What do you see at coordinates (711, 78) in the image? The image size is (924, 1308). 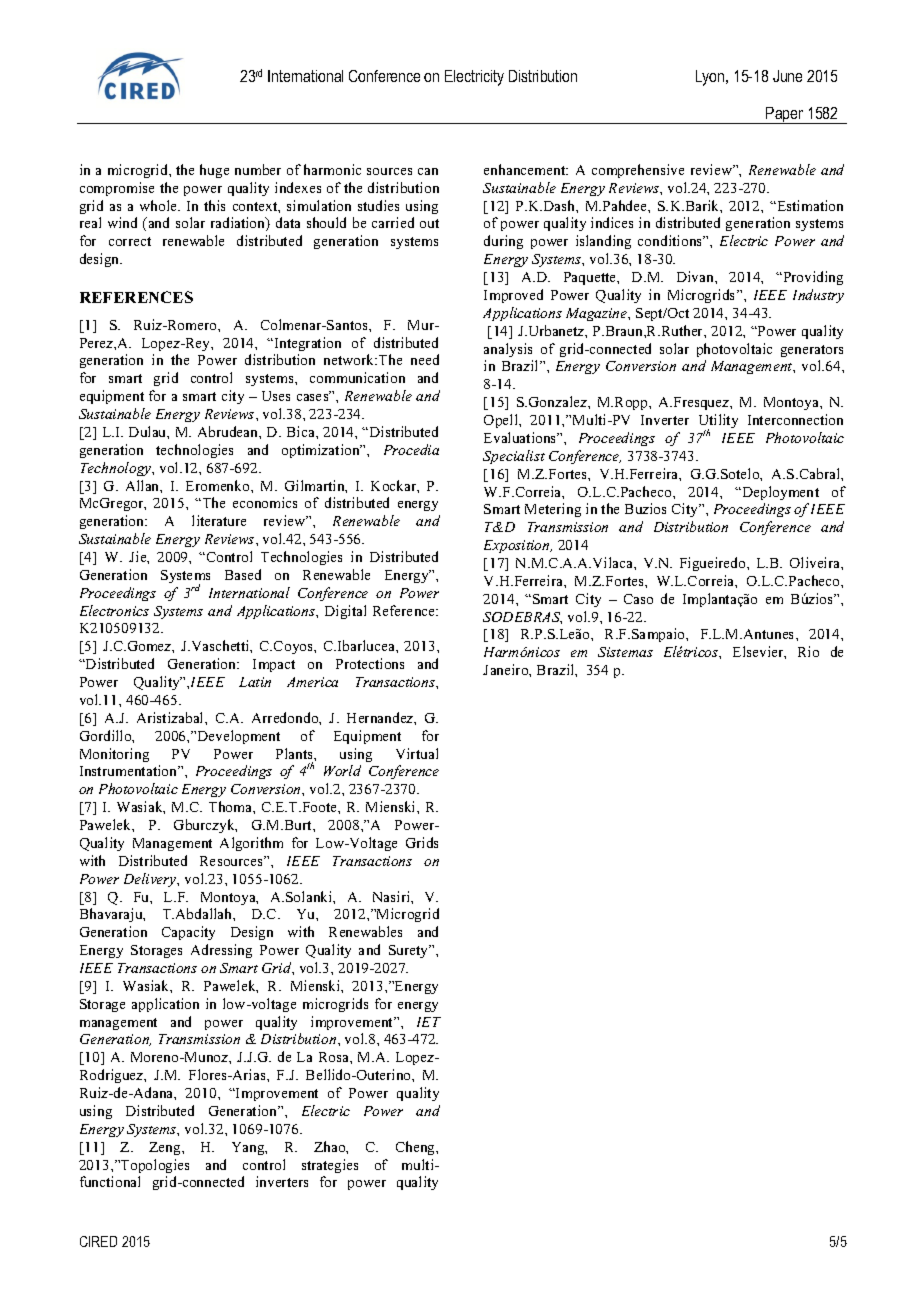 I see `Lyon` at bounding box center [711, 78].
